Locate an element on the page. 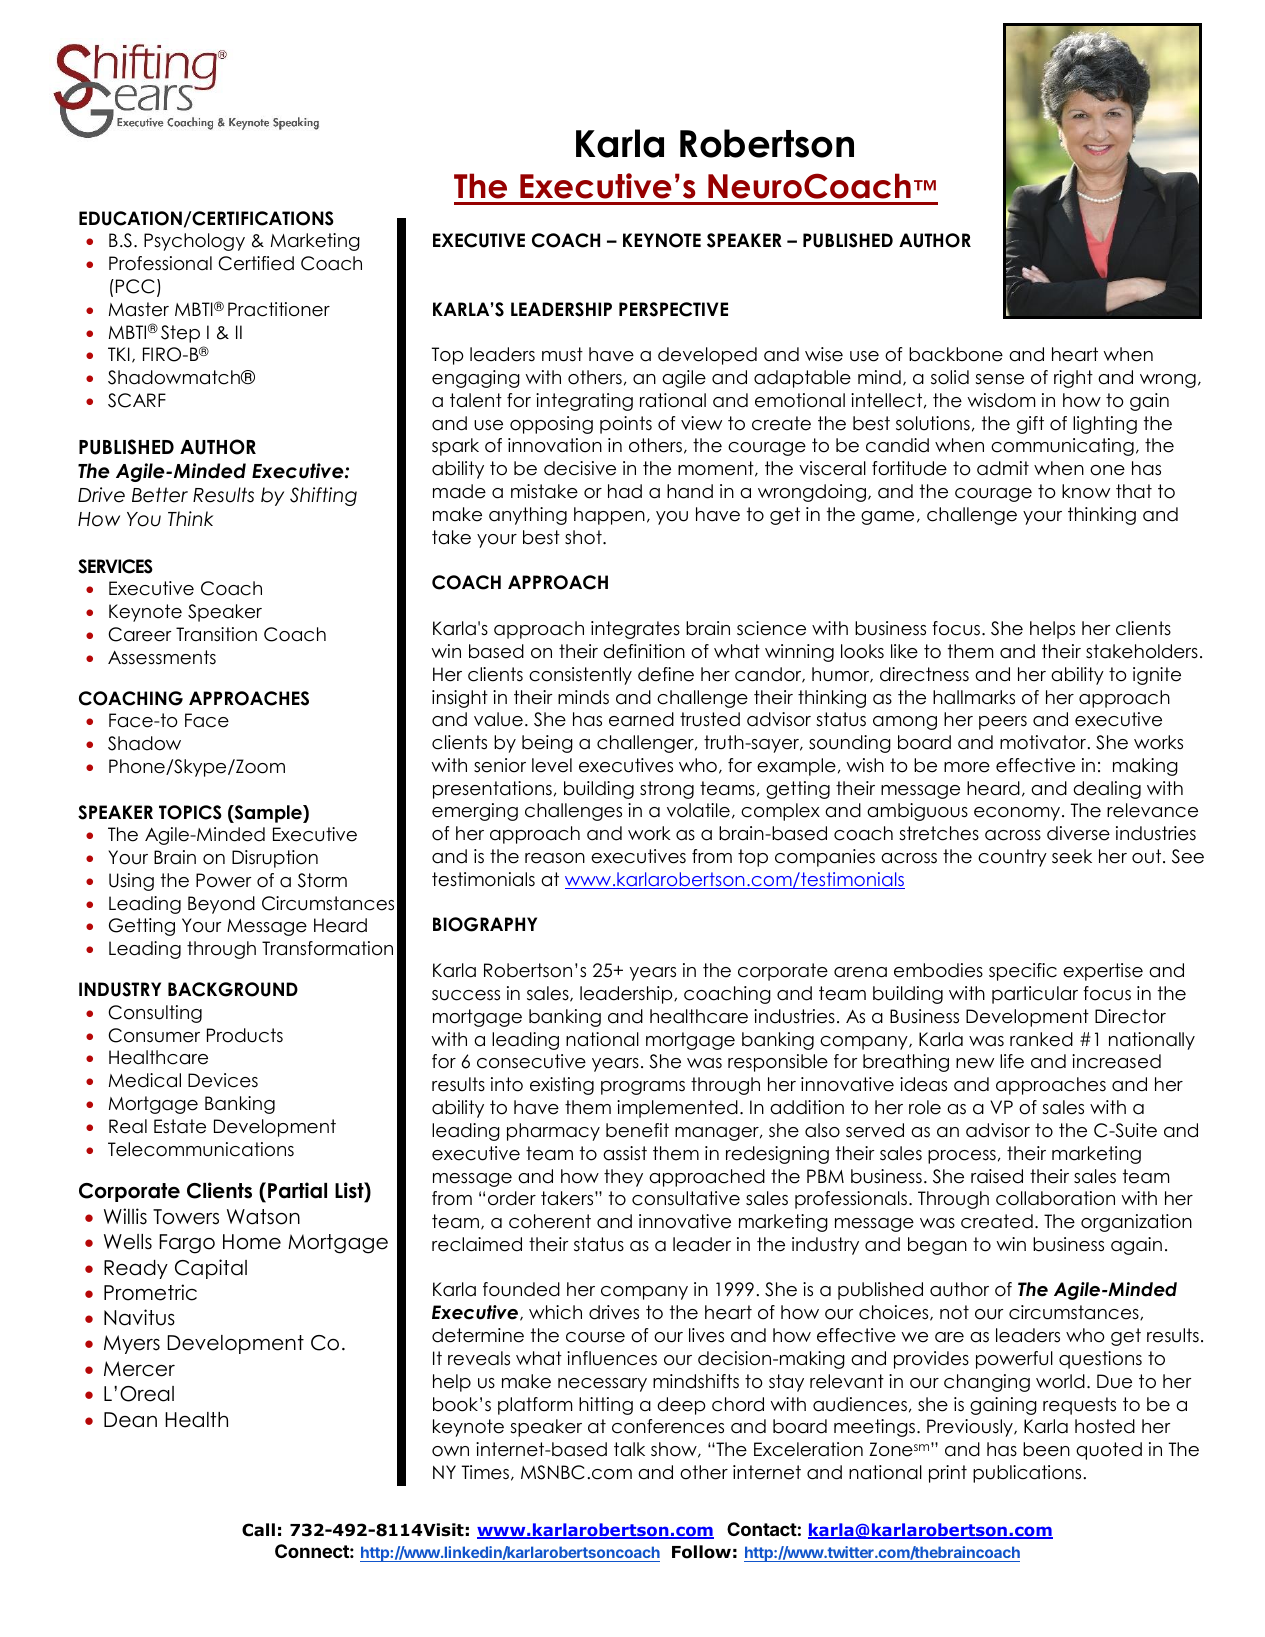 The width and height of the page is (1265, 1637). collaboration is located at coordinates (1055, 1198).
